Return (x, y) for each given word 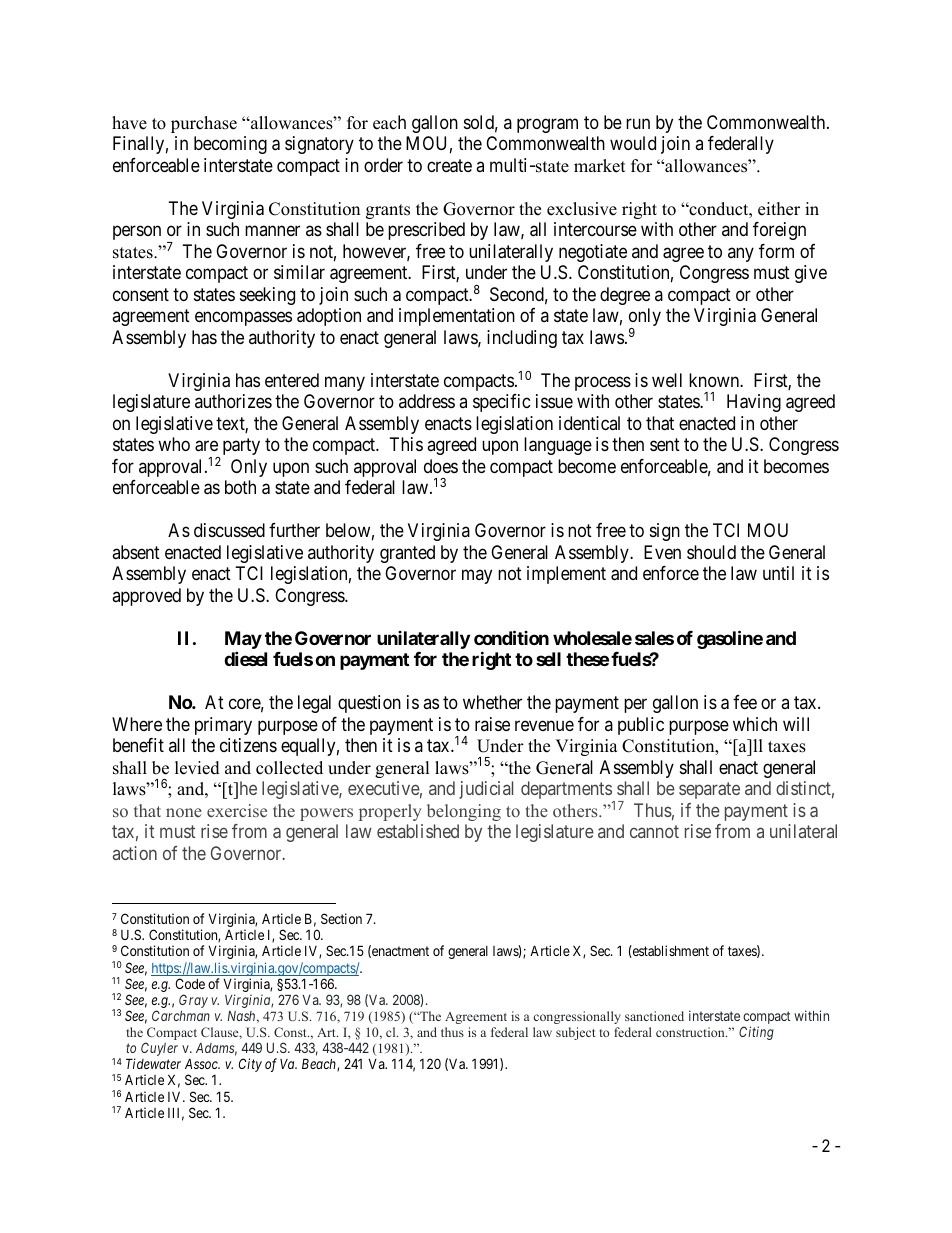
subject (575, 1033)
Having (754, 403)
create (449, 166)
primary (223, 726)
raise (492, 724)
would (633, 143)
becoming (230, 145)
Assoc (202, 1064)
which (755, 724)
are (206, 446)
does (441, 466)
